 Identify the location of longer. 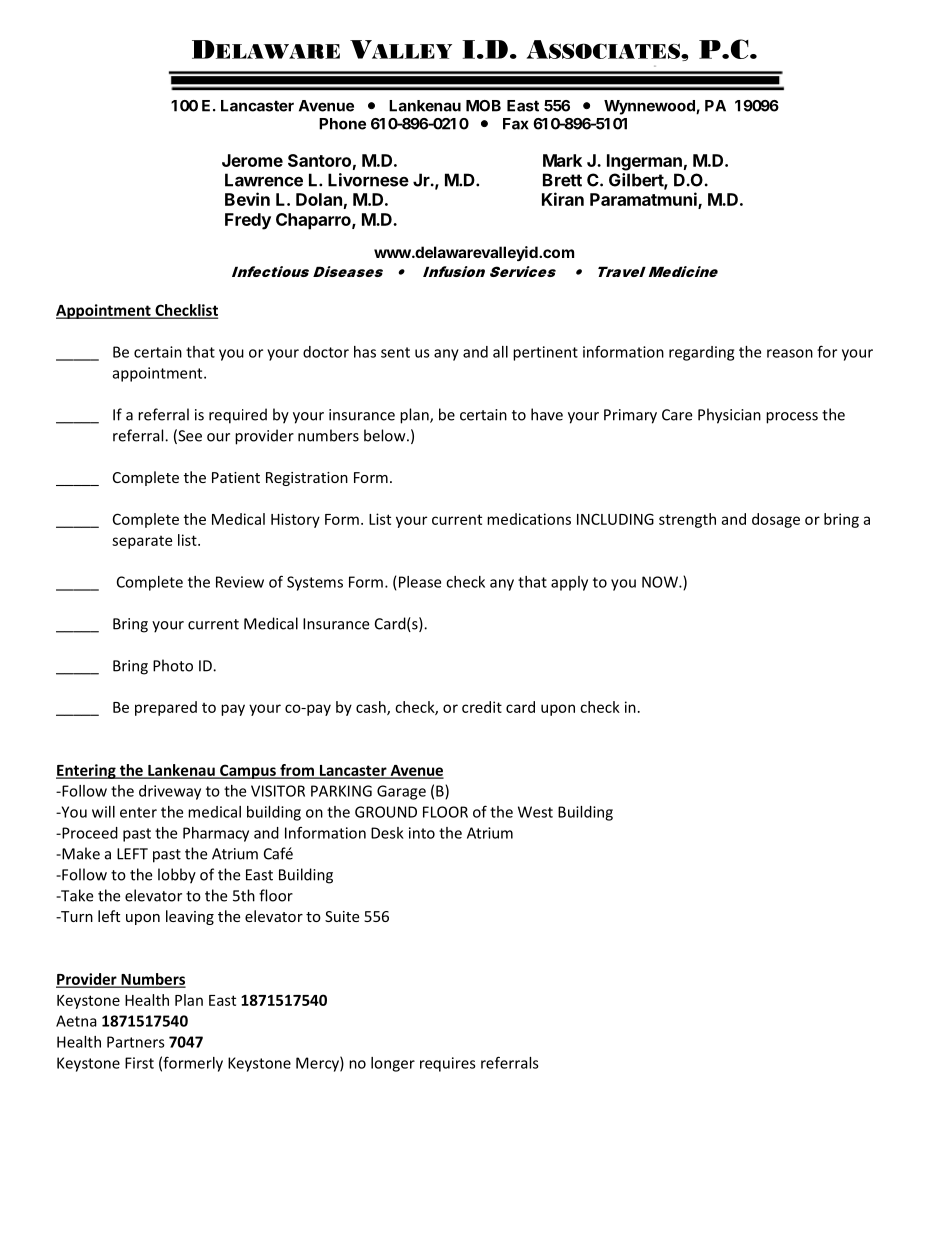
(393, 1064).
